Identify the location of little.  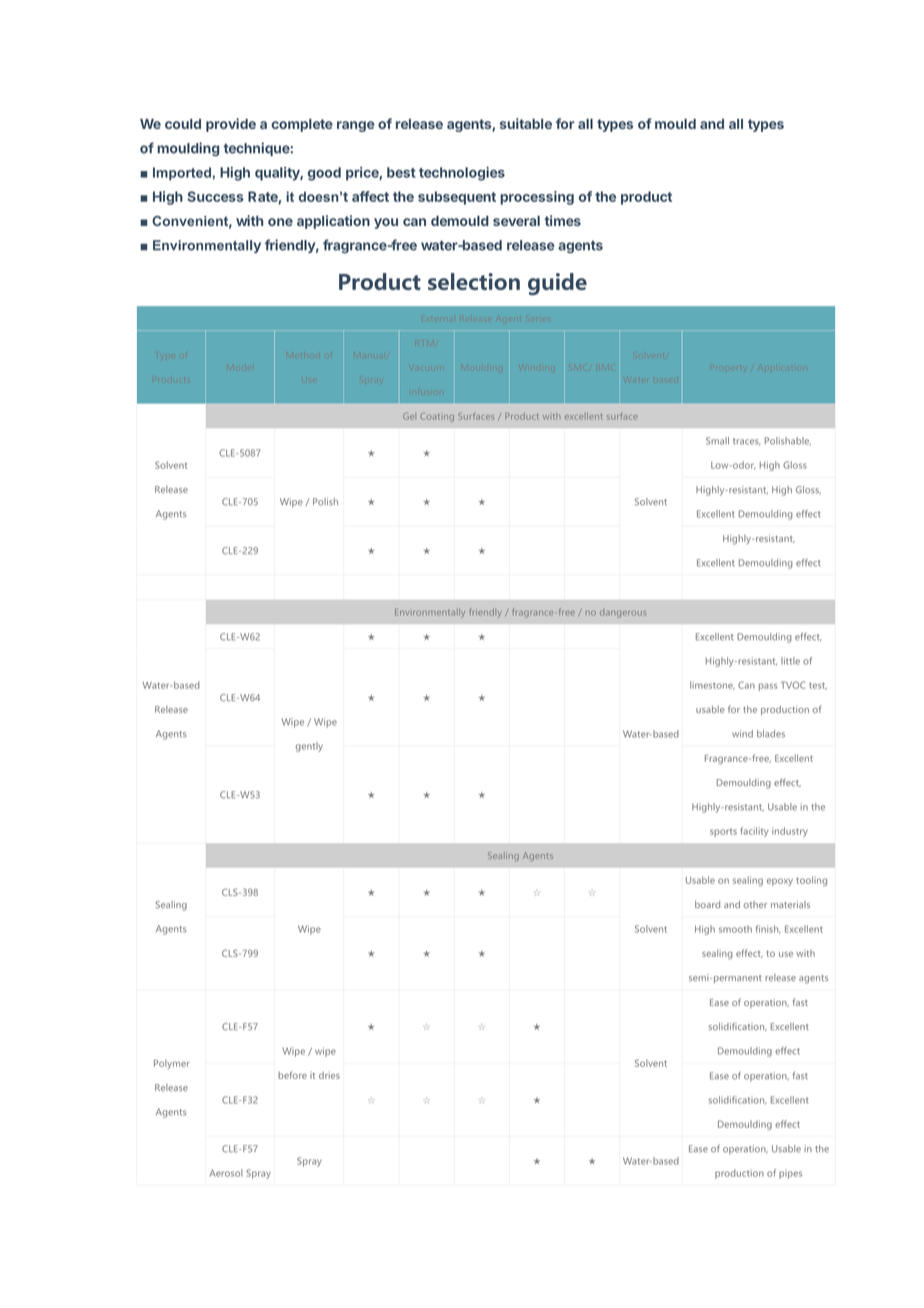
(790, 661).
